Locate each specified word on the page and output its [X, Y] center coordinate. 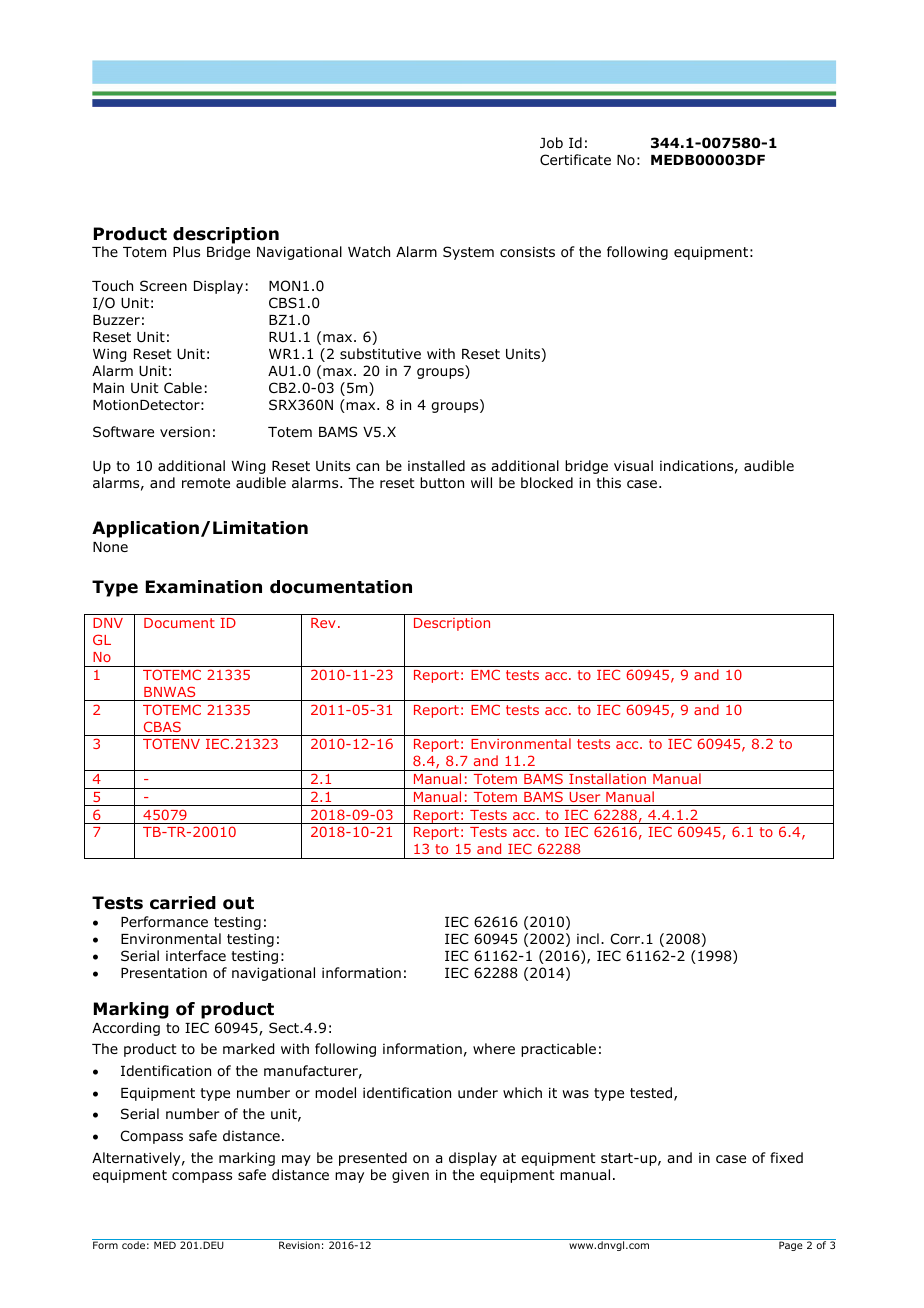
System [468, 253]
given [410, 1176]
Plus [186, 251]
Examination [204, 587]
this [608, 482]
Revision [299, 1245]
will [481, 482]
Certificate [575, 159]
